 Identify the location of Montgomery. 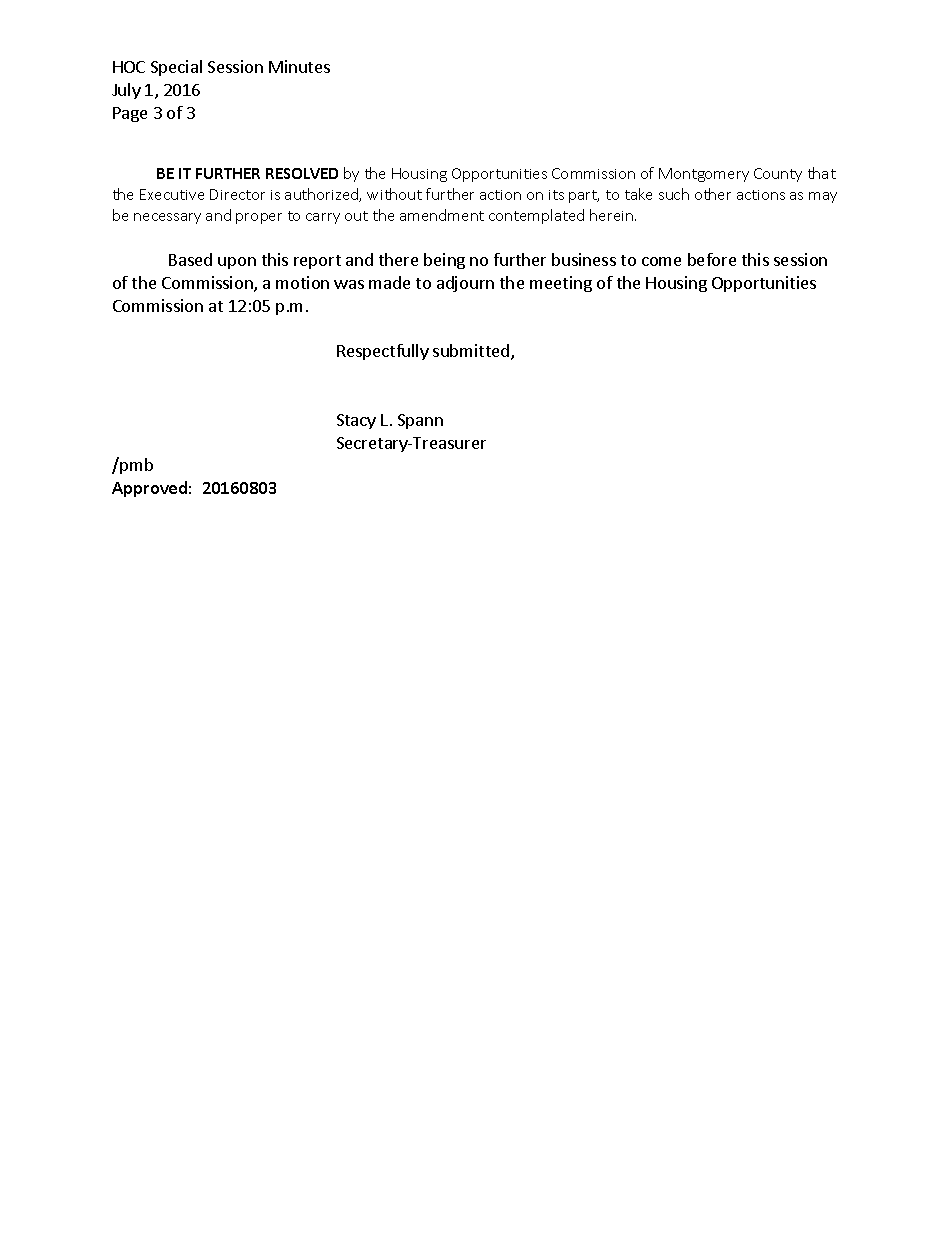
(704, 175).
